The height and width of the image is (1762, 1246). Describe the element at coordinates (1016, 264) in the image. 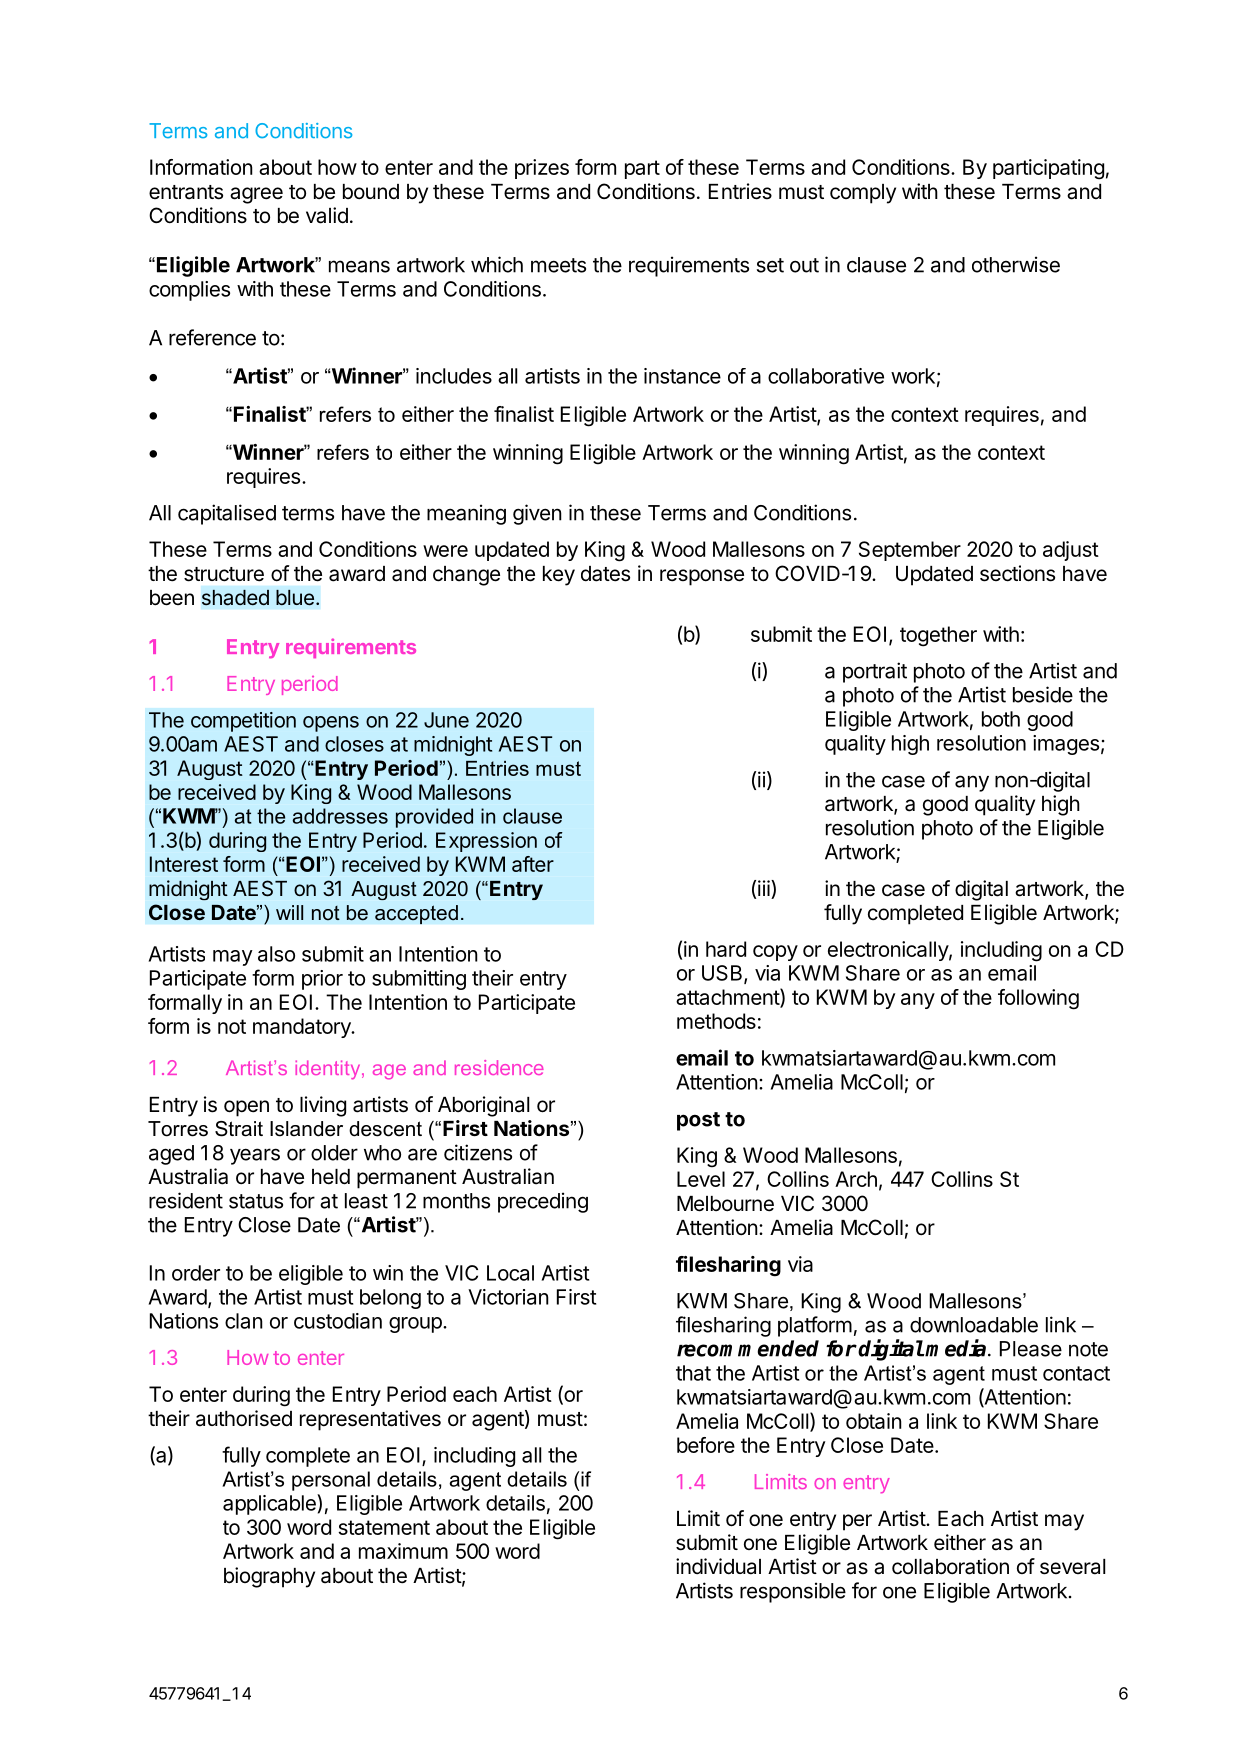

I see `otherwise` at that location.
